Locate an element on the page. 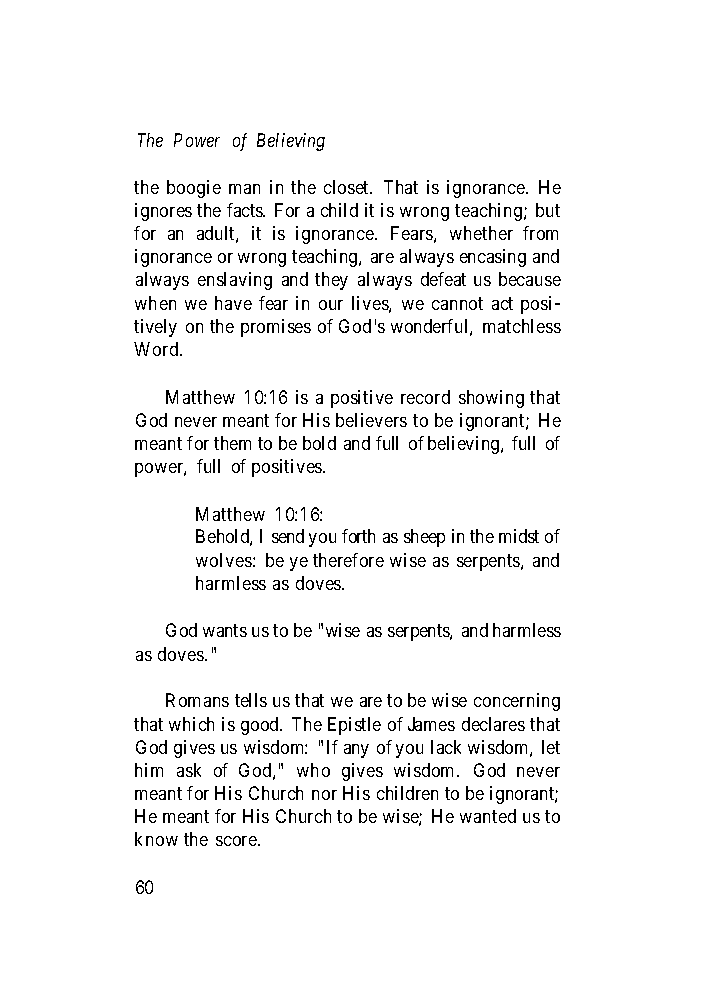 This page has width=709, height=1007. know is located at coordinates (156, 839).
